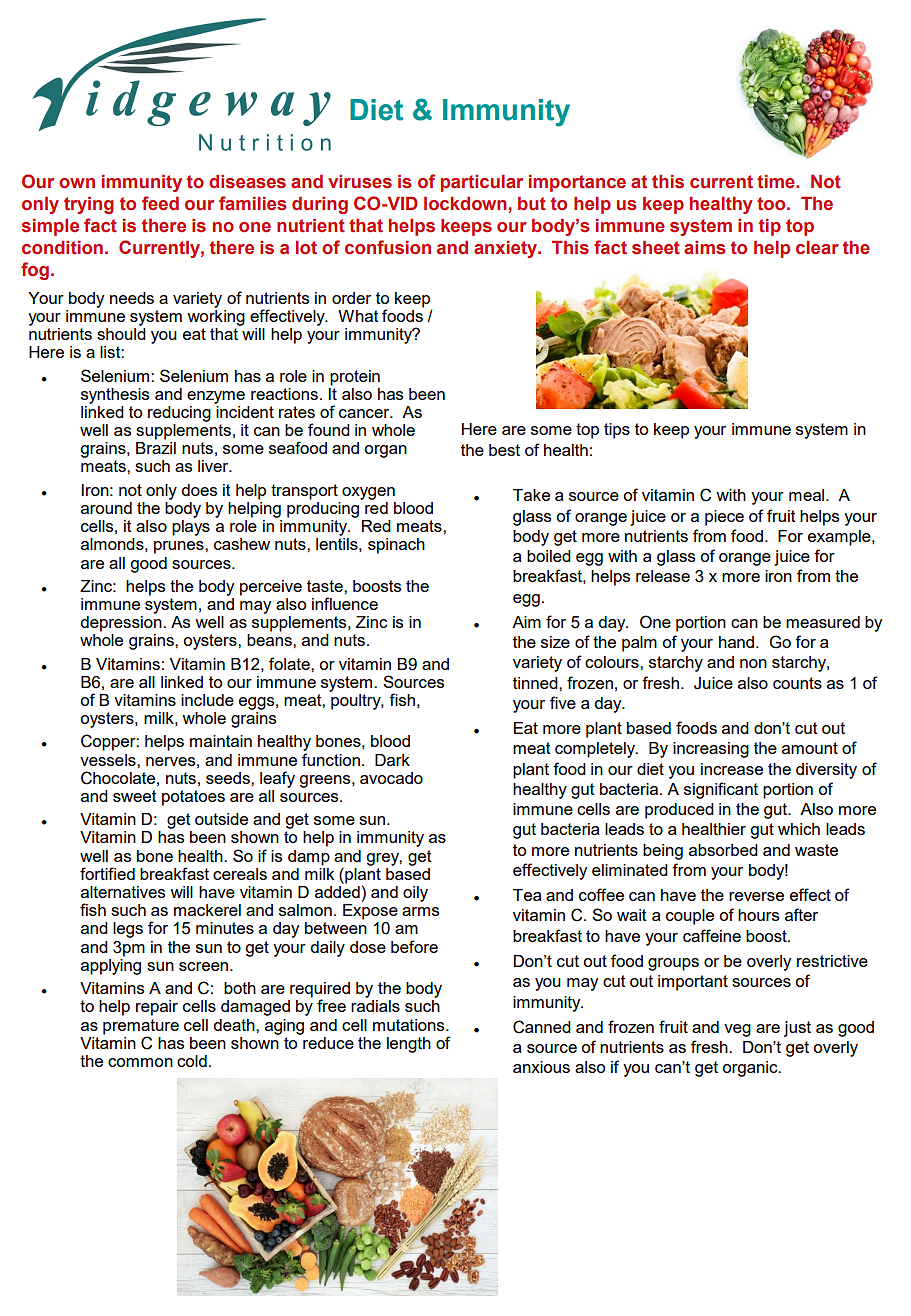  I want to click on Dark, so click(392, 760).
